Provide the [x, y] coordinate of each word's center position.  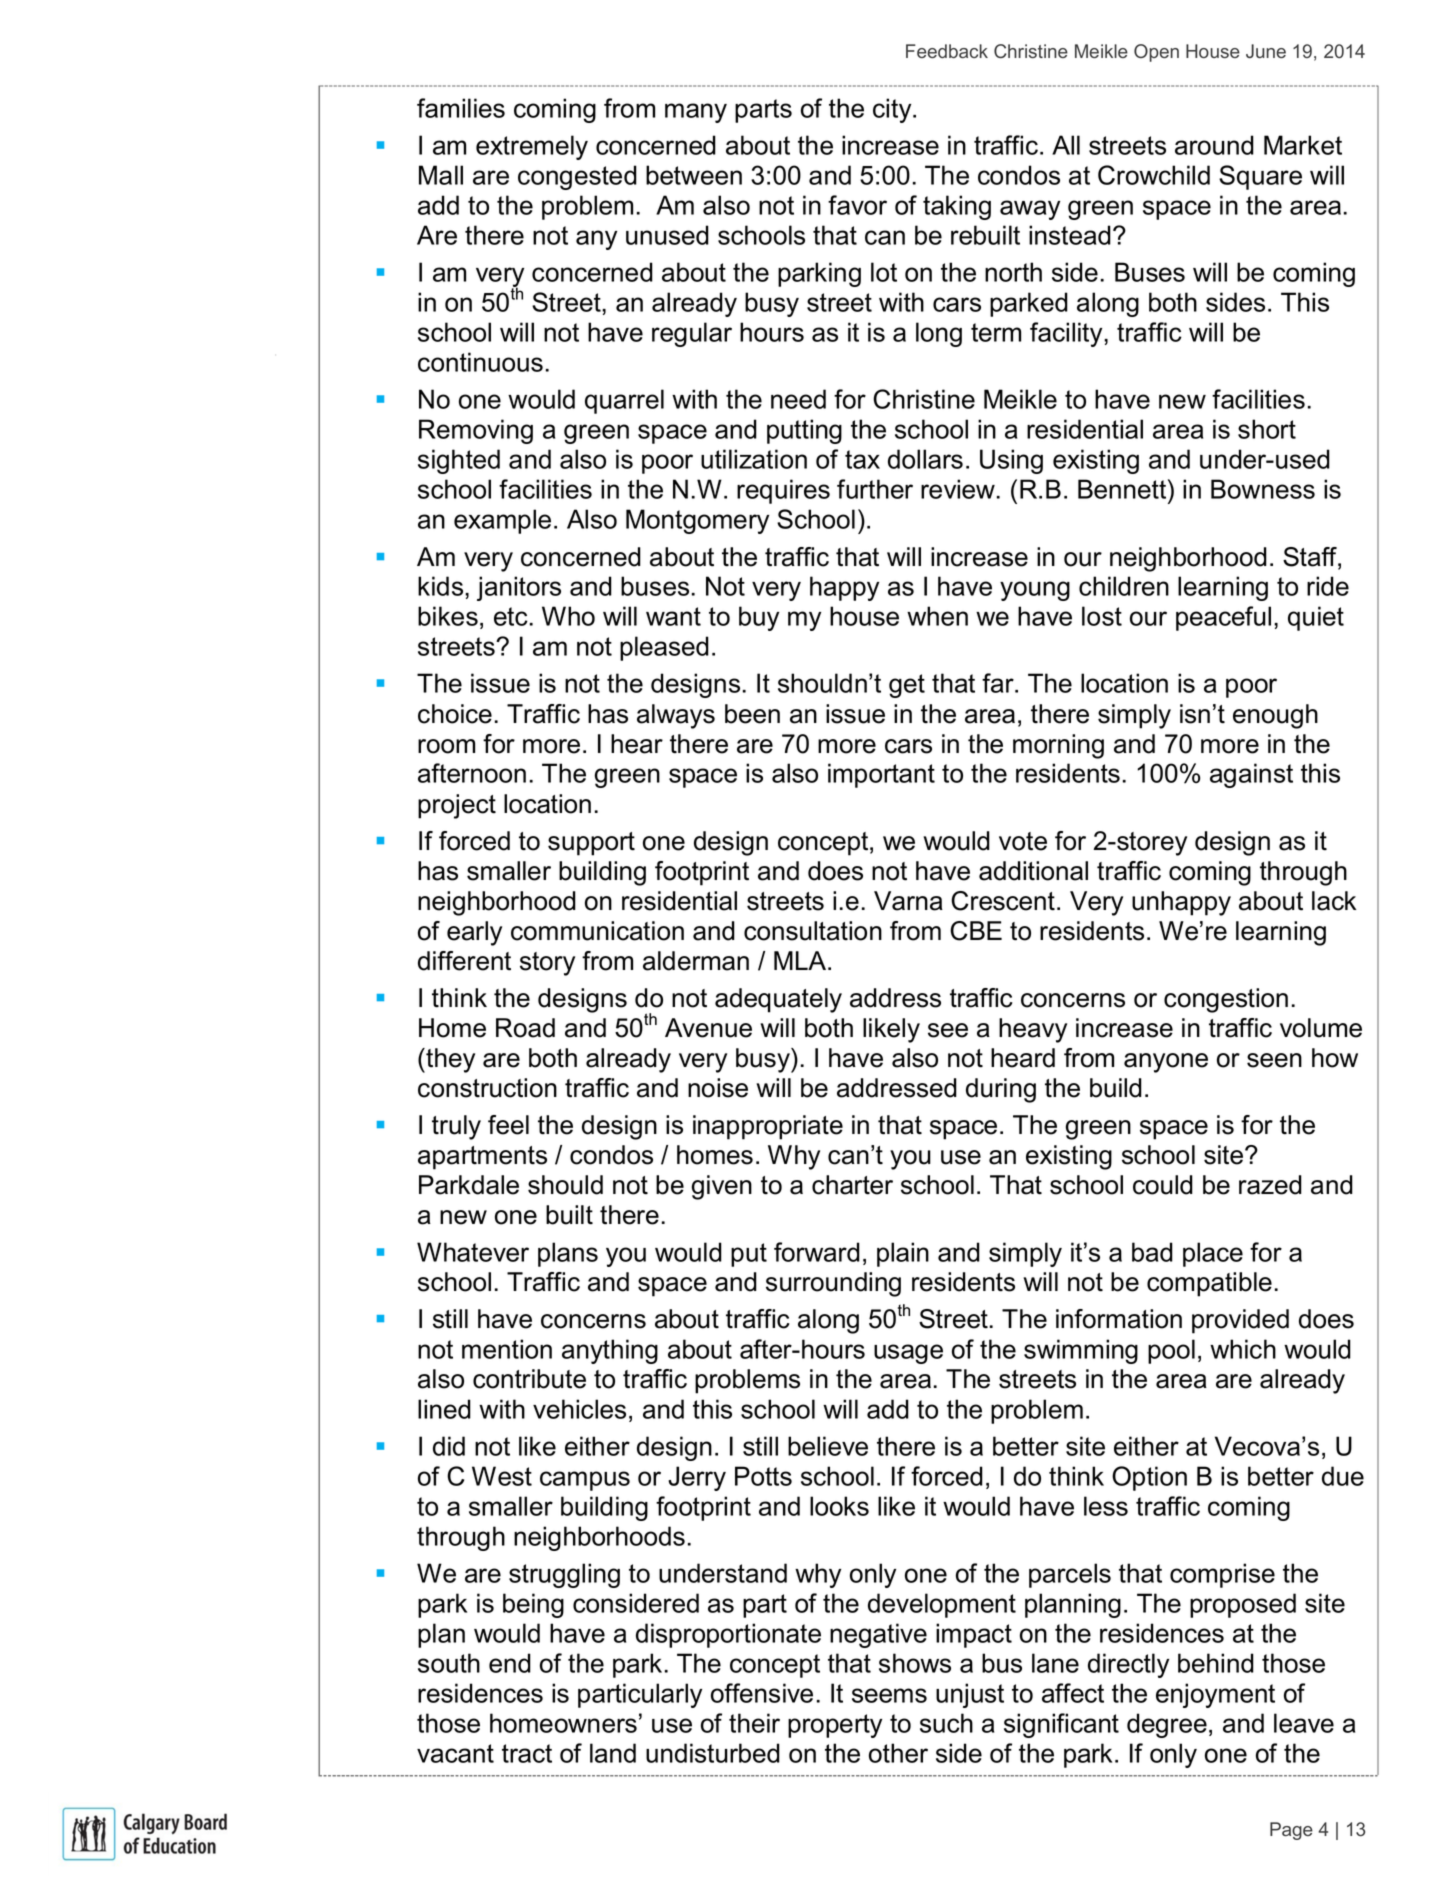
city [893, 110]
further [875, 489]
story [547, 964]
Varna [908, 901]
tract [527, 1753]
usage [908, 1354]
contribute [529, 1379]
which [1243, 1349]
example [502, 521]
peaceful [1223, 618]
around [1214, 145]
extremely [532, 147]
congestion [1226, 1000]
